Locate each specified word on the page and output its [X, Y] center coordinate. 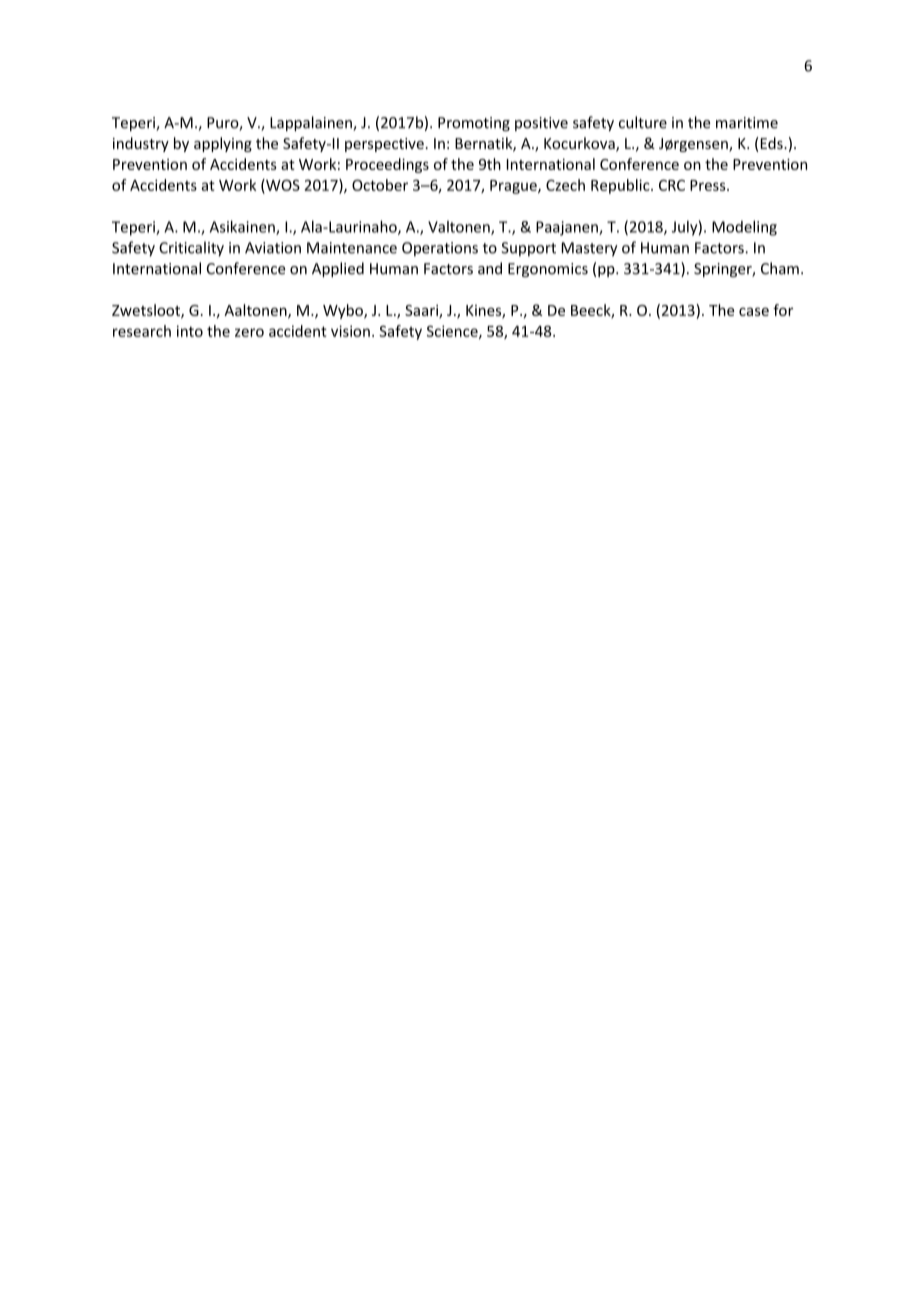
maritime [747, 123]
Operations [440, 249]
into [190, 331]
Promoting [474, 124]
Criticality [191, 249]
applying [223, 144]
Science [453, 332]
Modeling [744, 228]
